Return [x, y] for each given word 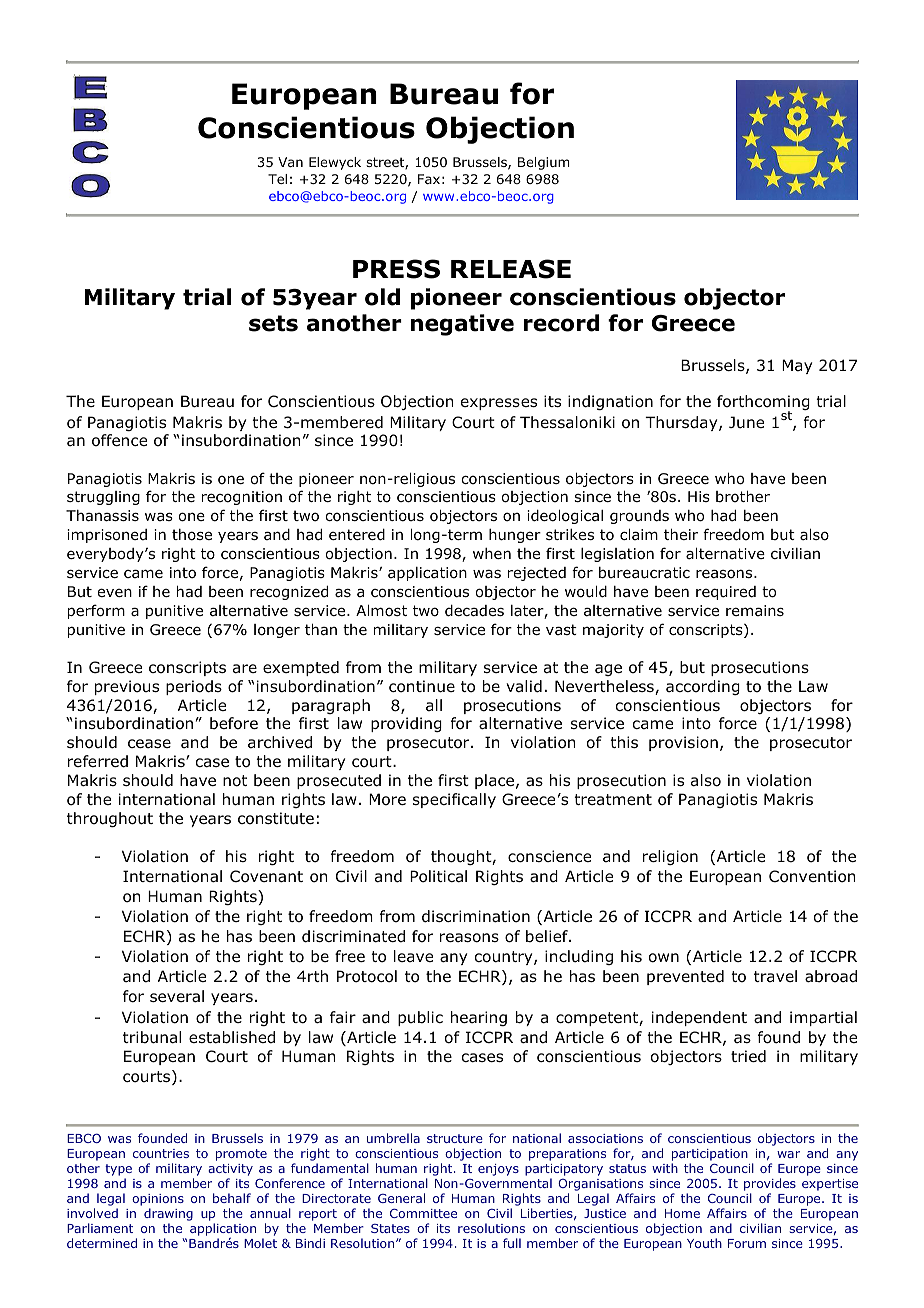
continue [422, 686]
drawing [168, 1216]
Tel [277, 179]
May [797, 366]
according [703, 687]
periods [194, 687]
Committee [423, 1213]
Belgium [544, 163]
